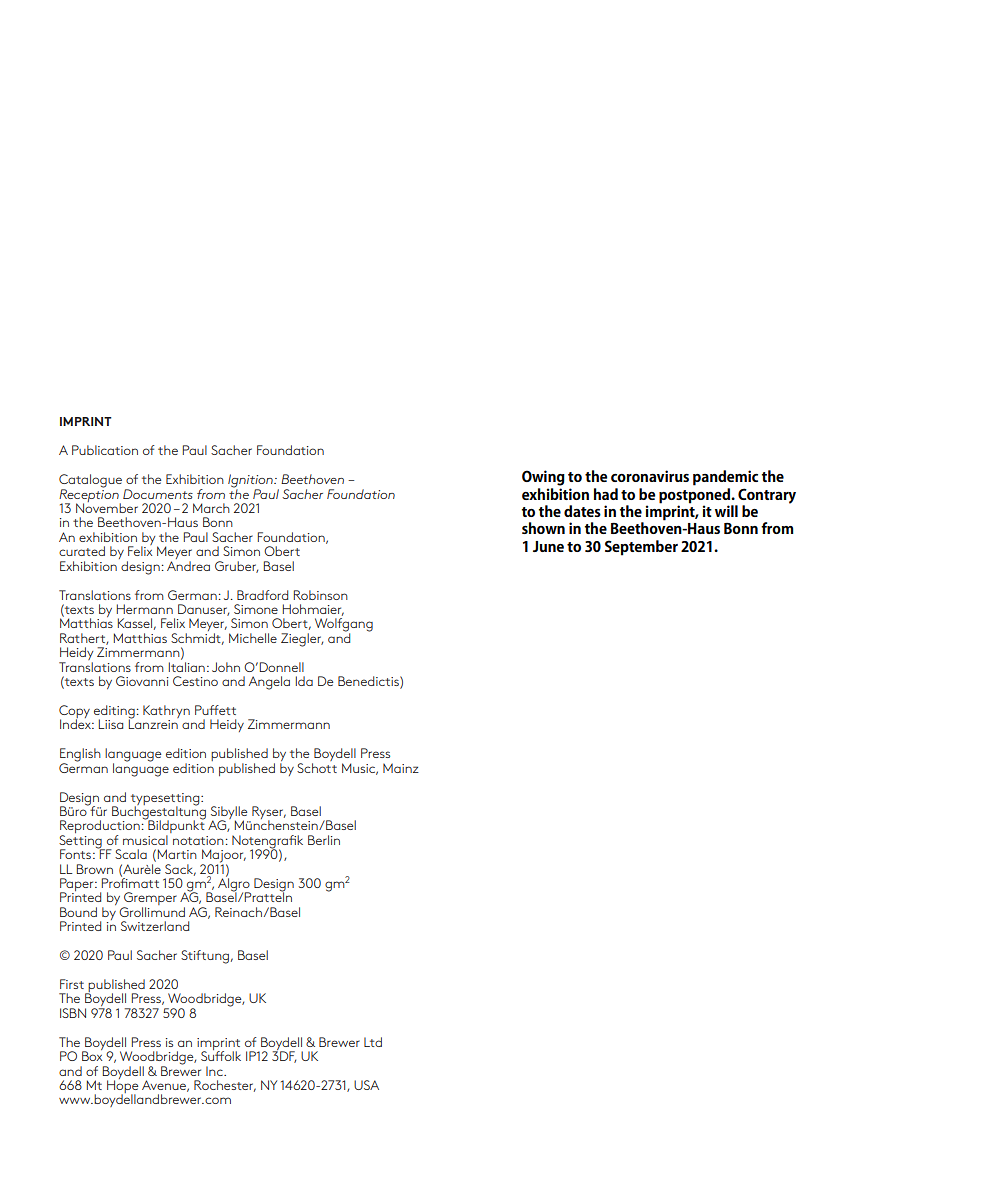 This screenshot has height=1204, width=999. Describe the element at coordinates (401, 768) in the screenshot. I see `Mainz` at that location.
